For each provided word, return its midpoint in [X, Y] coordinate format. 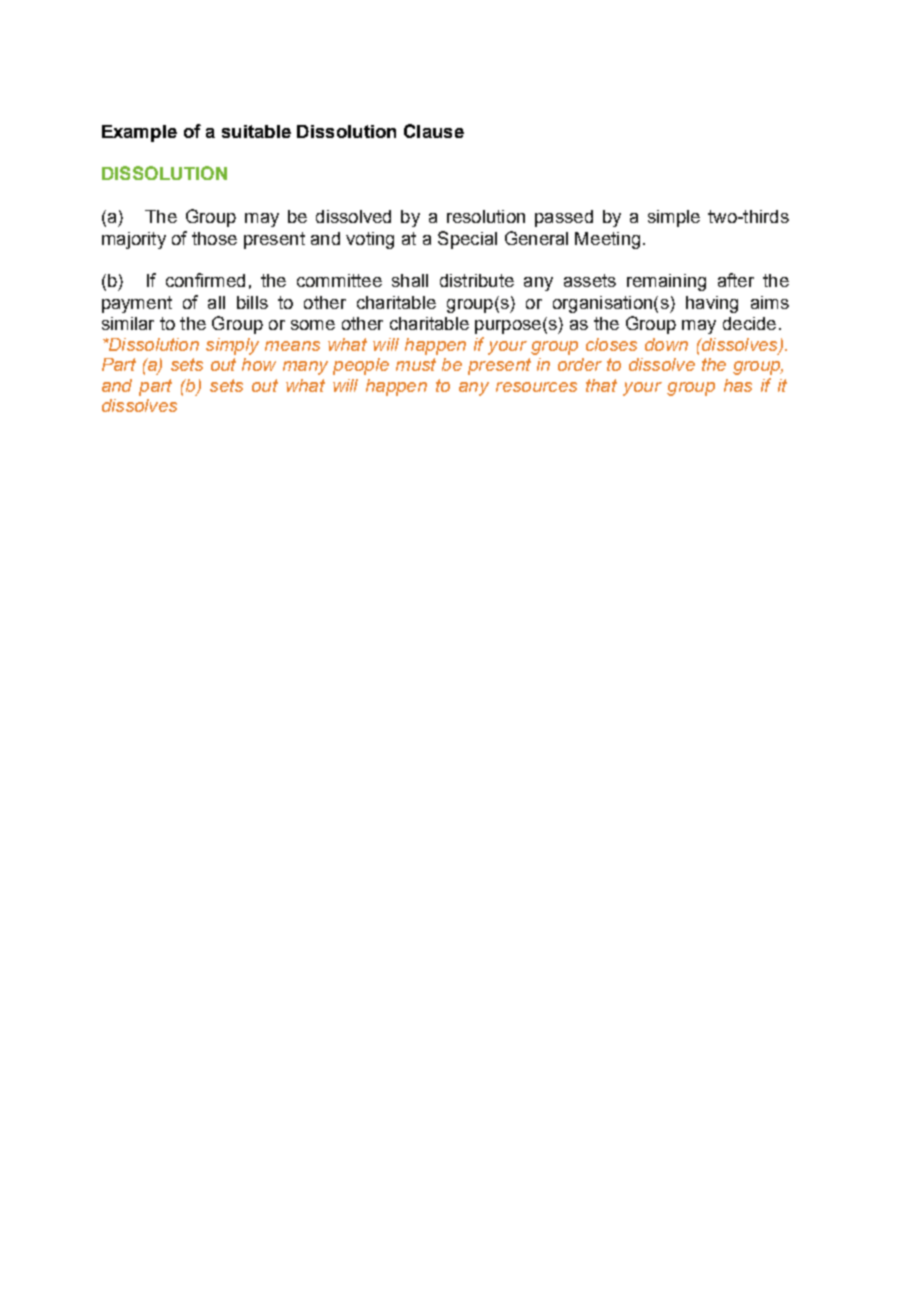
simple [674, 218]
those [214, 238]
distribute [477, 280]
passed [564, 218]
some [313, 325]
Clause [434, 131]
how [259, 364]
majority [134, 240]
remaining [666, 282]
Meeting [607, 240]
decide [749, 323]
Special [467, 240]
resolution [486, 216]
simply [232, 346]
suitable [256, 131]
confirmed [205, 280]
